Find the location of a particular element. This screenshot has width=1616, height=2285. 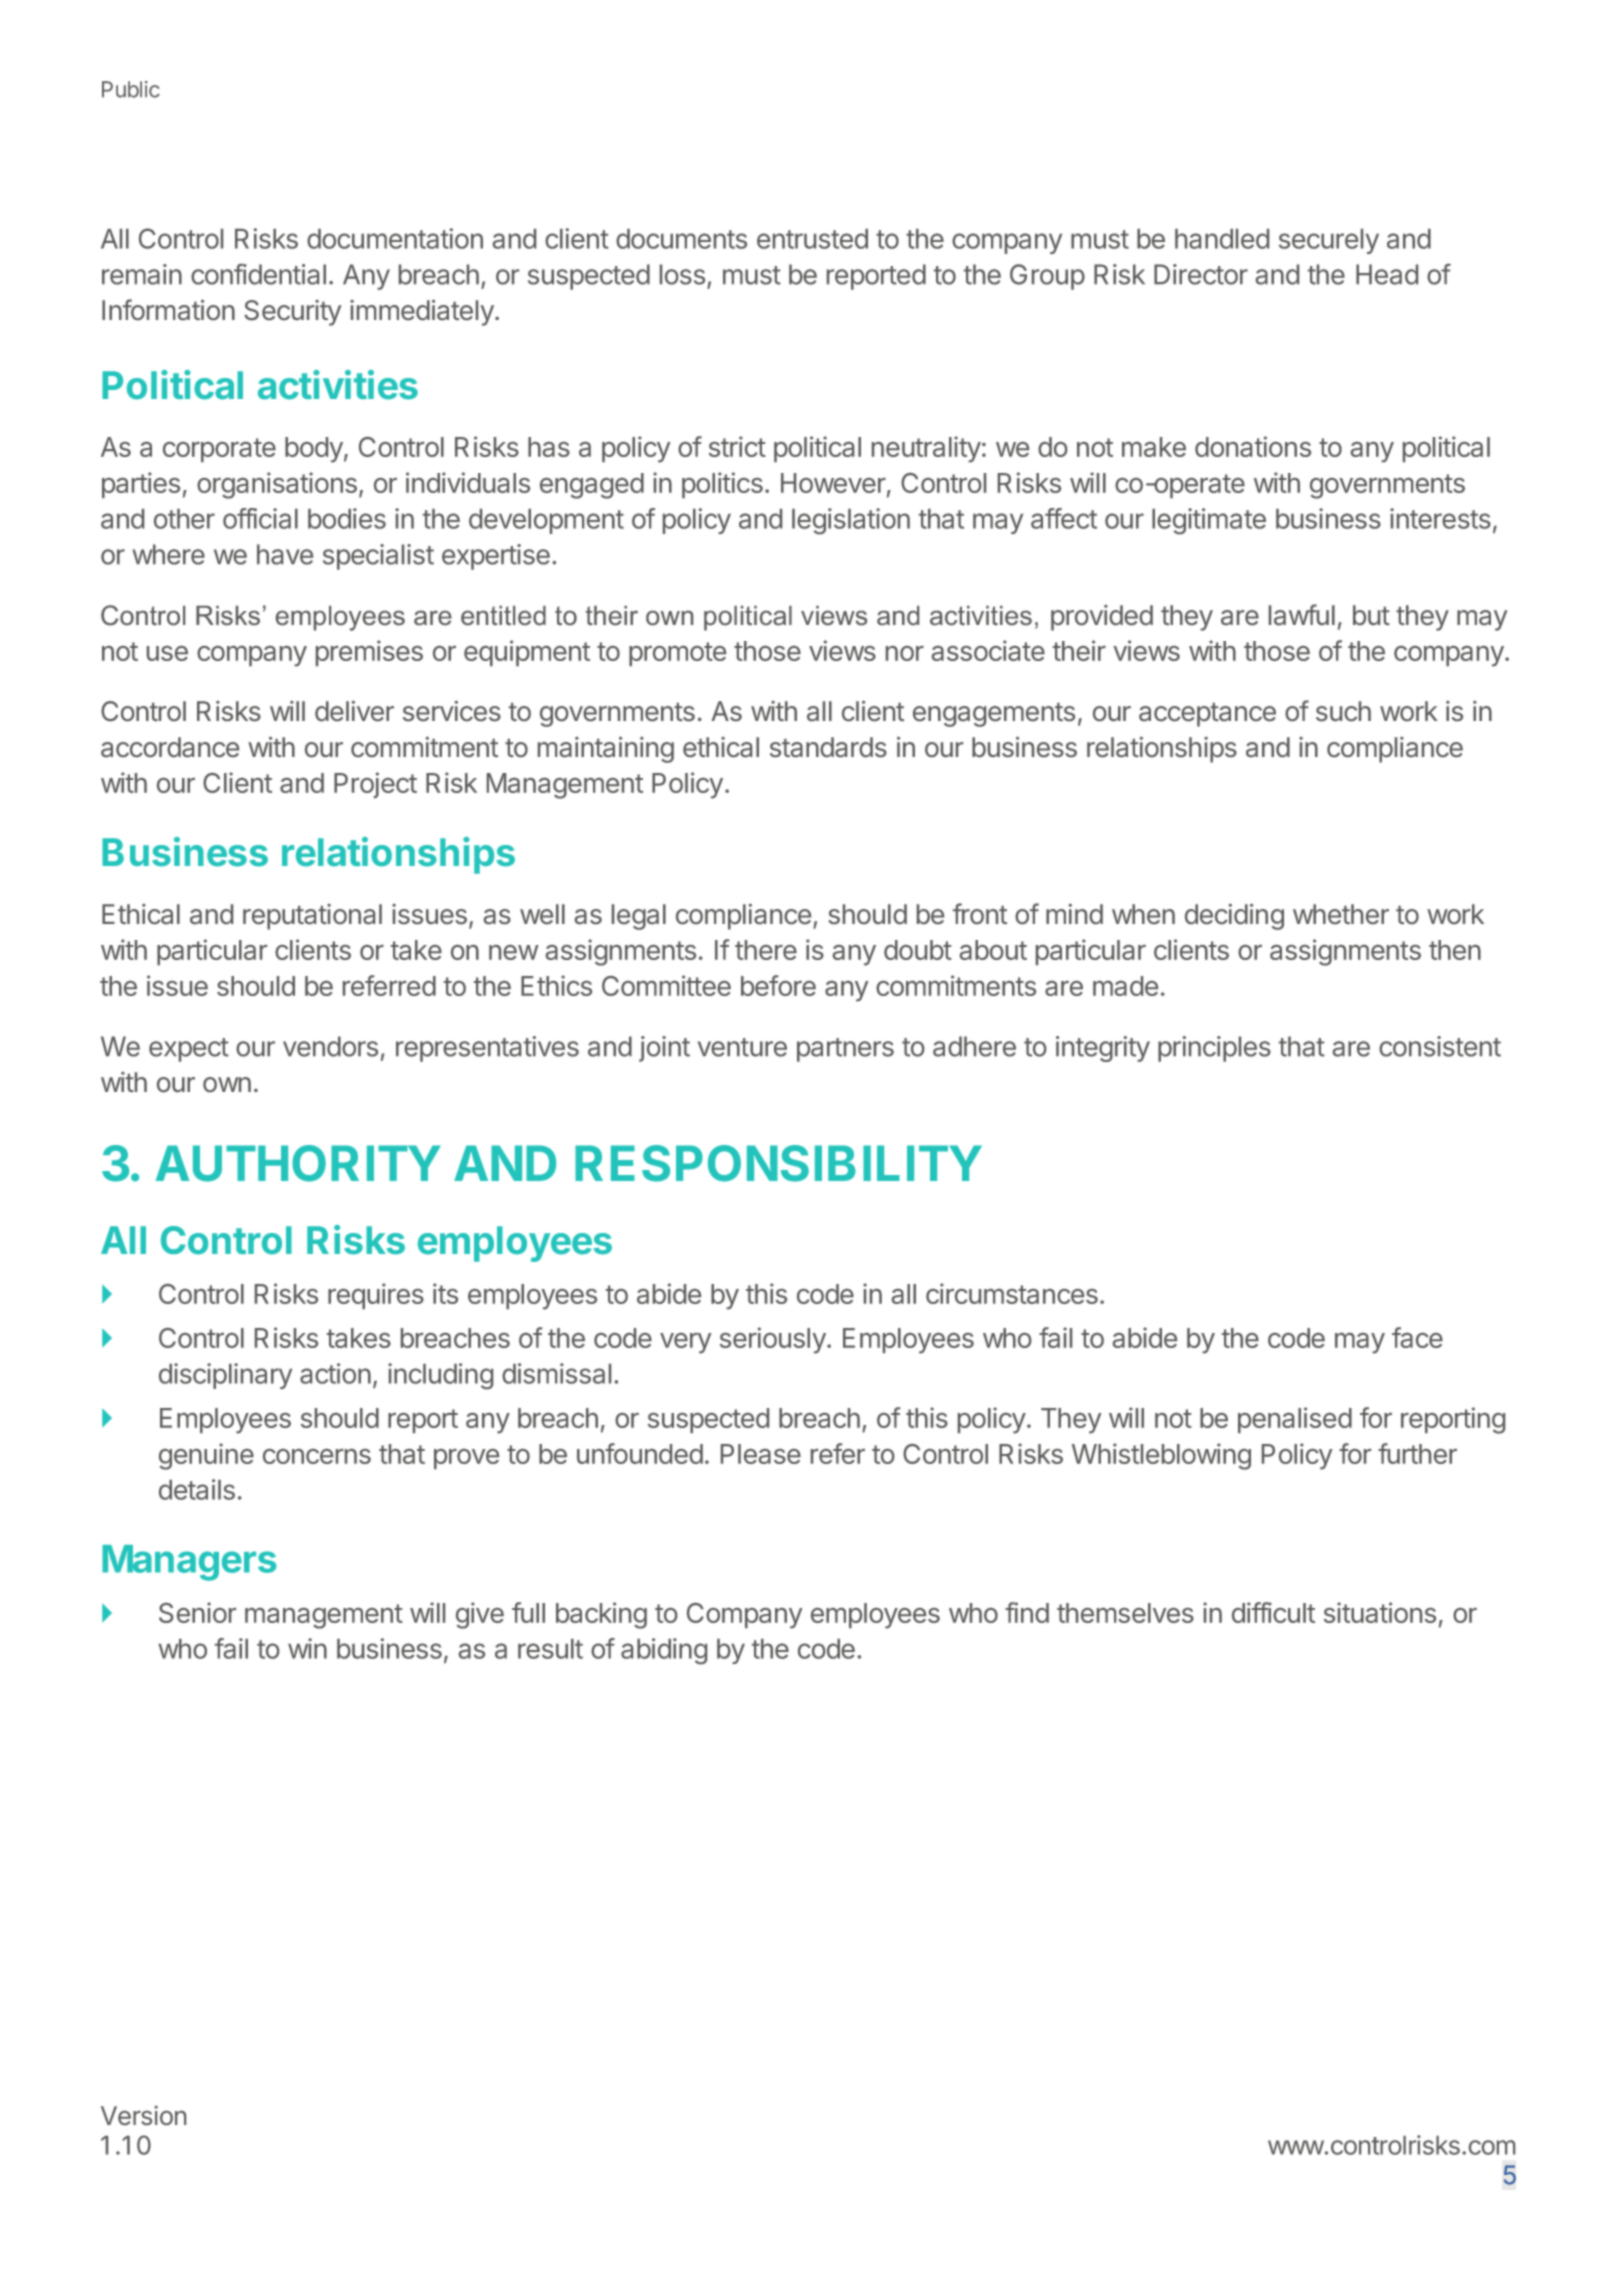

Version is located at coordinates (143, 2115).
